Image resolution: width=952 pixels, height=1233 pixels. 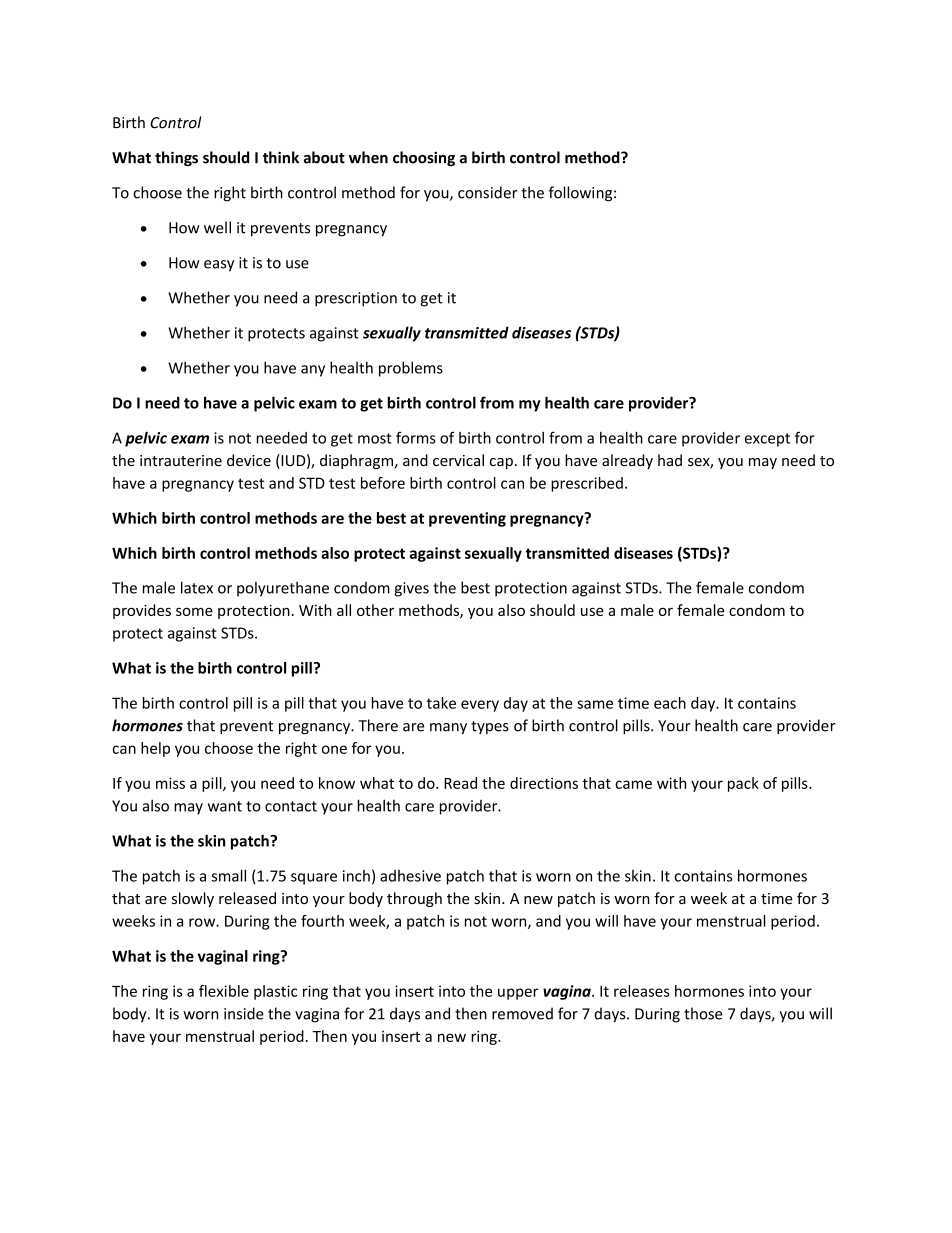 What do you see at coordinates (487, 192) in the image?
I see `consider` at bounding box center [487, 192].
